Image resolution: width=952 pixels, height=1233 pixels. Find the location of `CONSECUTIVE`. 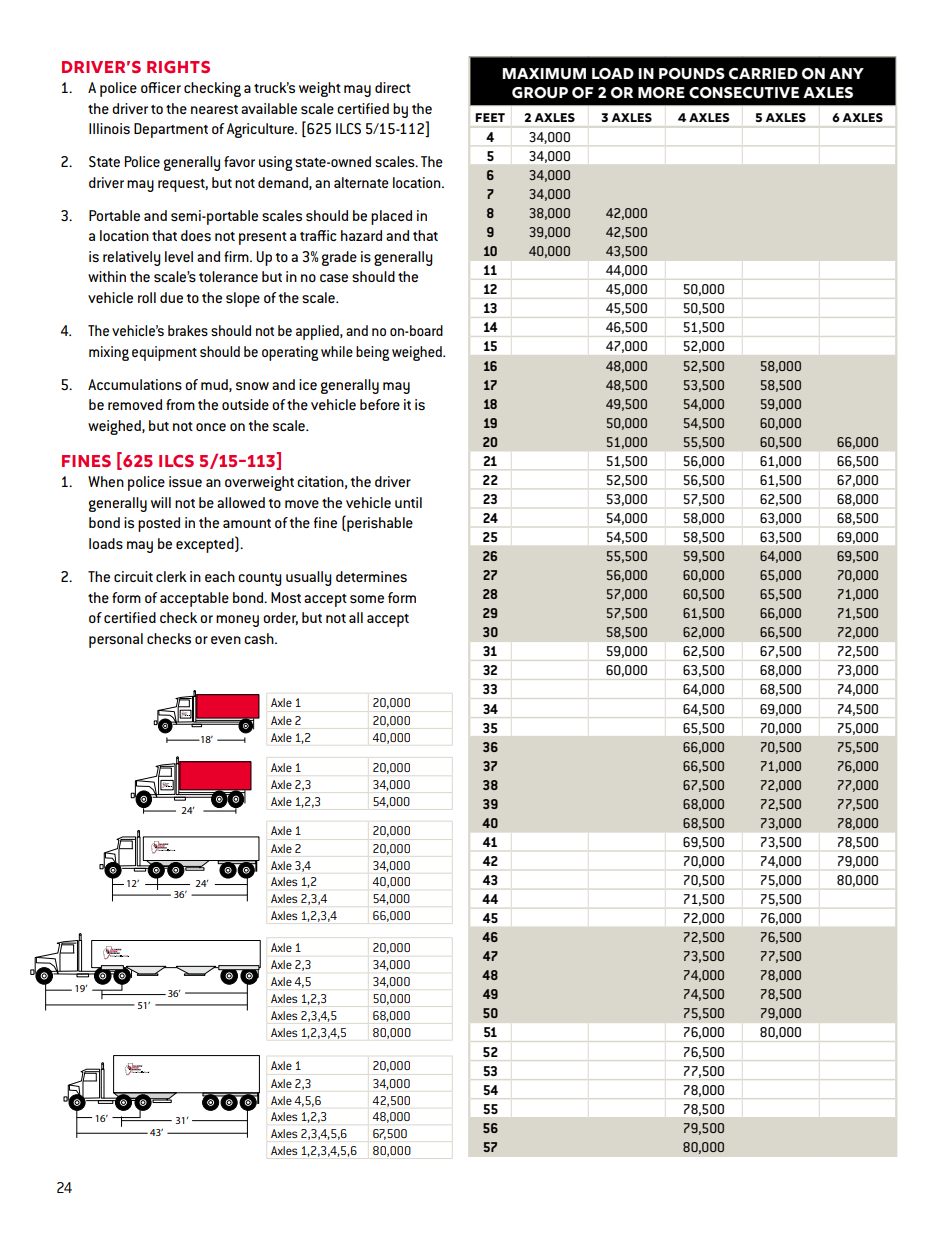

CONSECUTIVE is located at coordinates (744, 93).
